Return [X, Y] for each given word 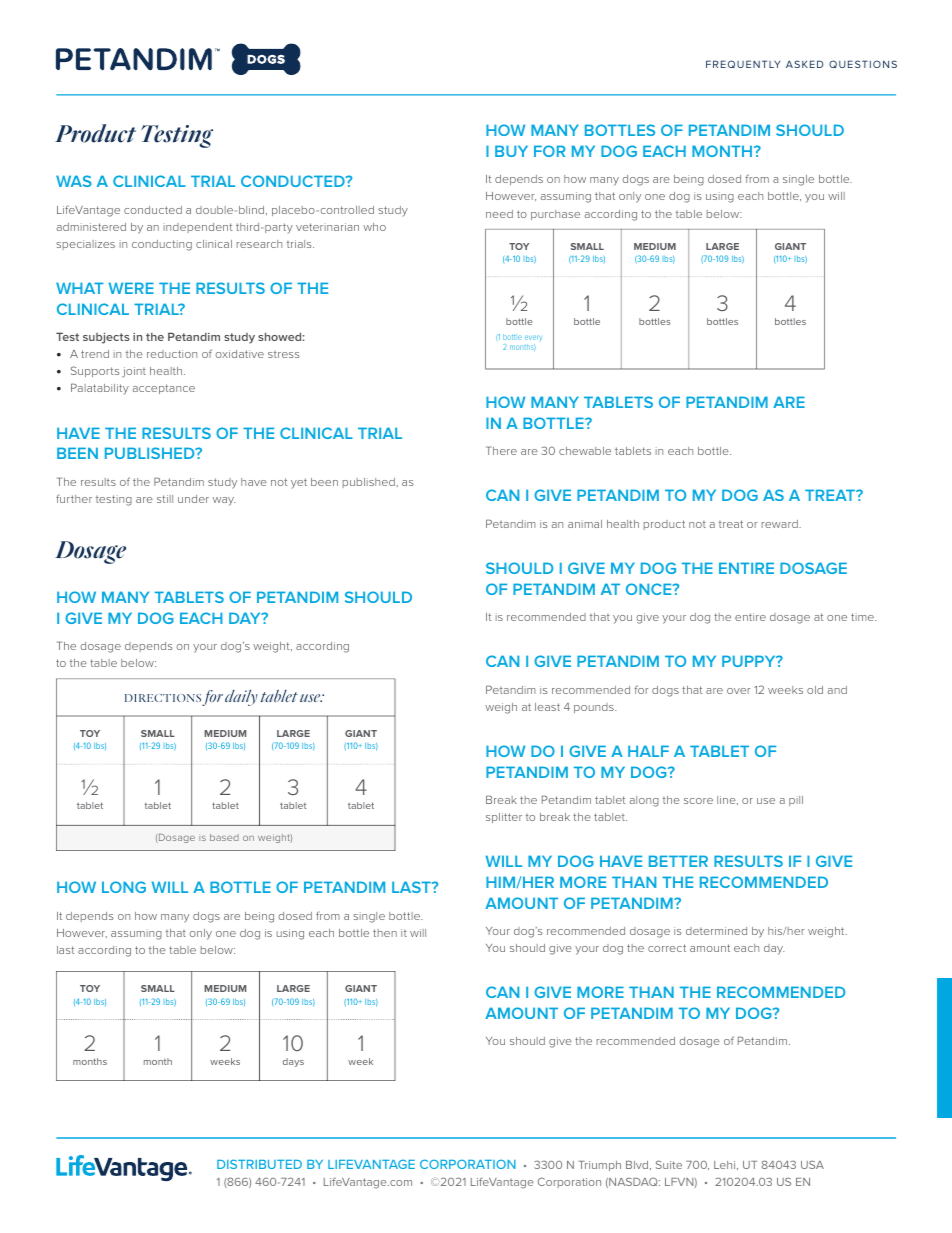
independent [198, 228]
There [501, 450]
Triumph [599, 1166]
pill [796, 801]
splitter [504, 818]
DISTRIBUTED [259, 1164]
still [165, 499]
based [224, 837]
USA [812, 1164]
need [499, 214]
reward [781, 524]
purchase [555, 215]
